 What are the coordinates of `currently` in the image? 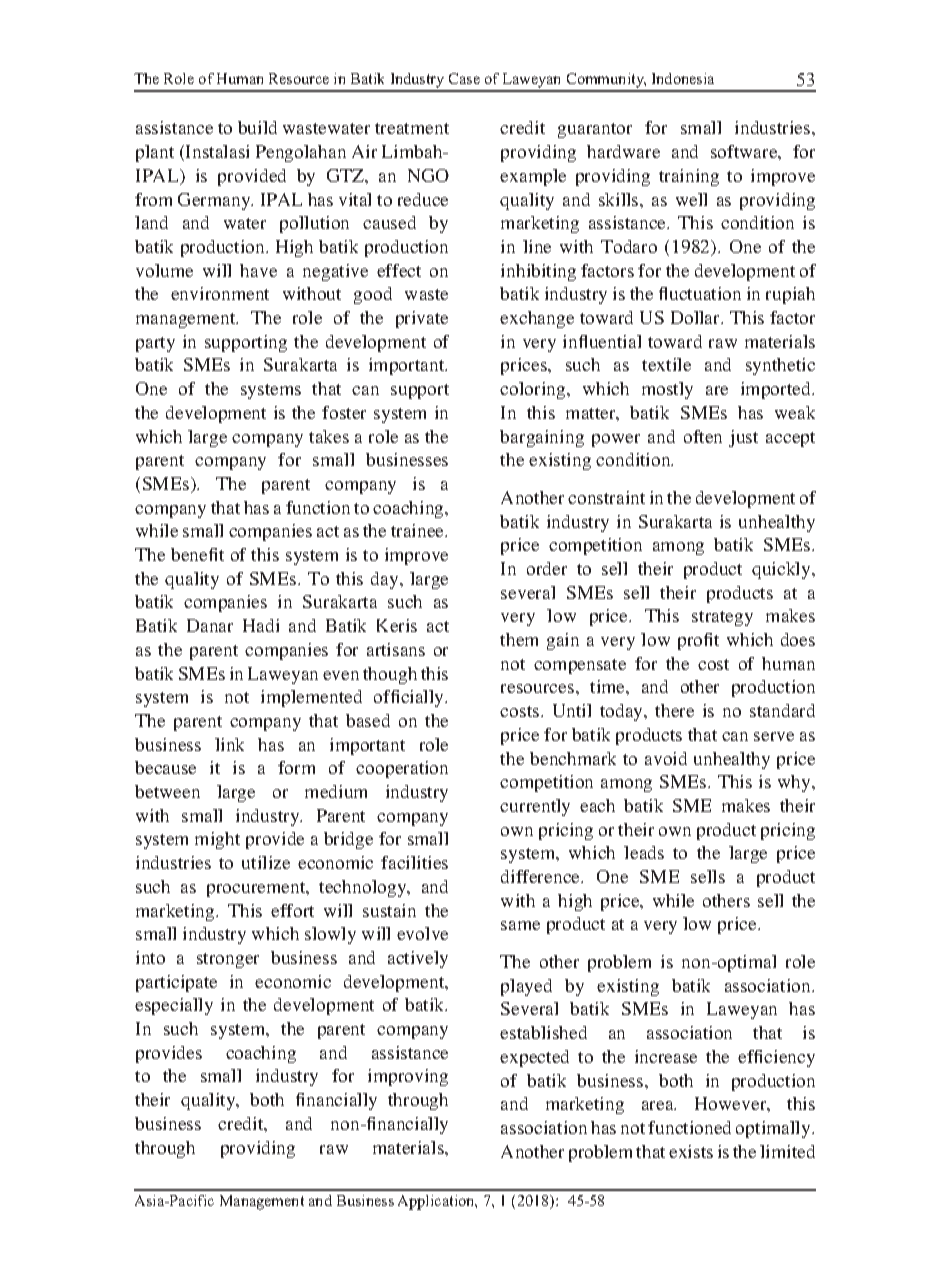 It's located at (535, 807).
